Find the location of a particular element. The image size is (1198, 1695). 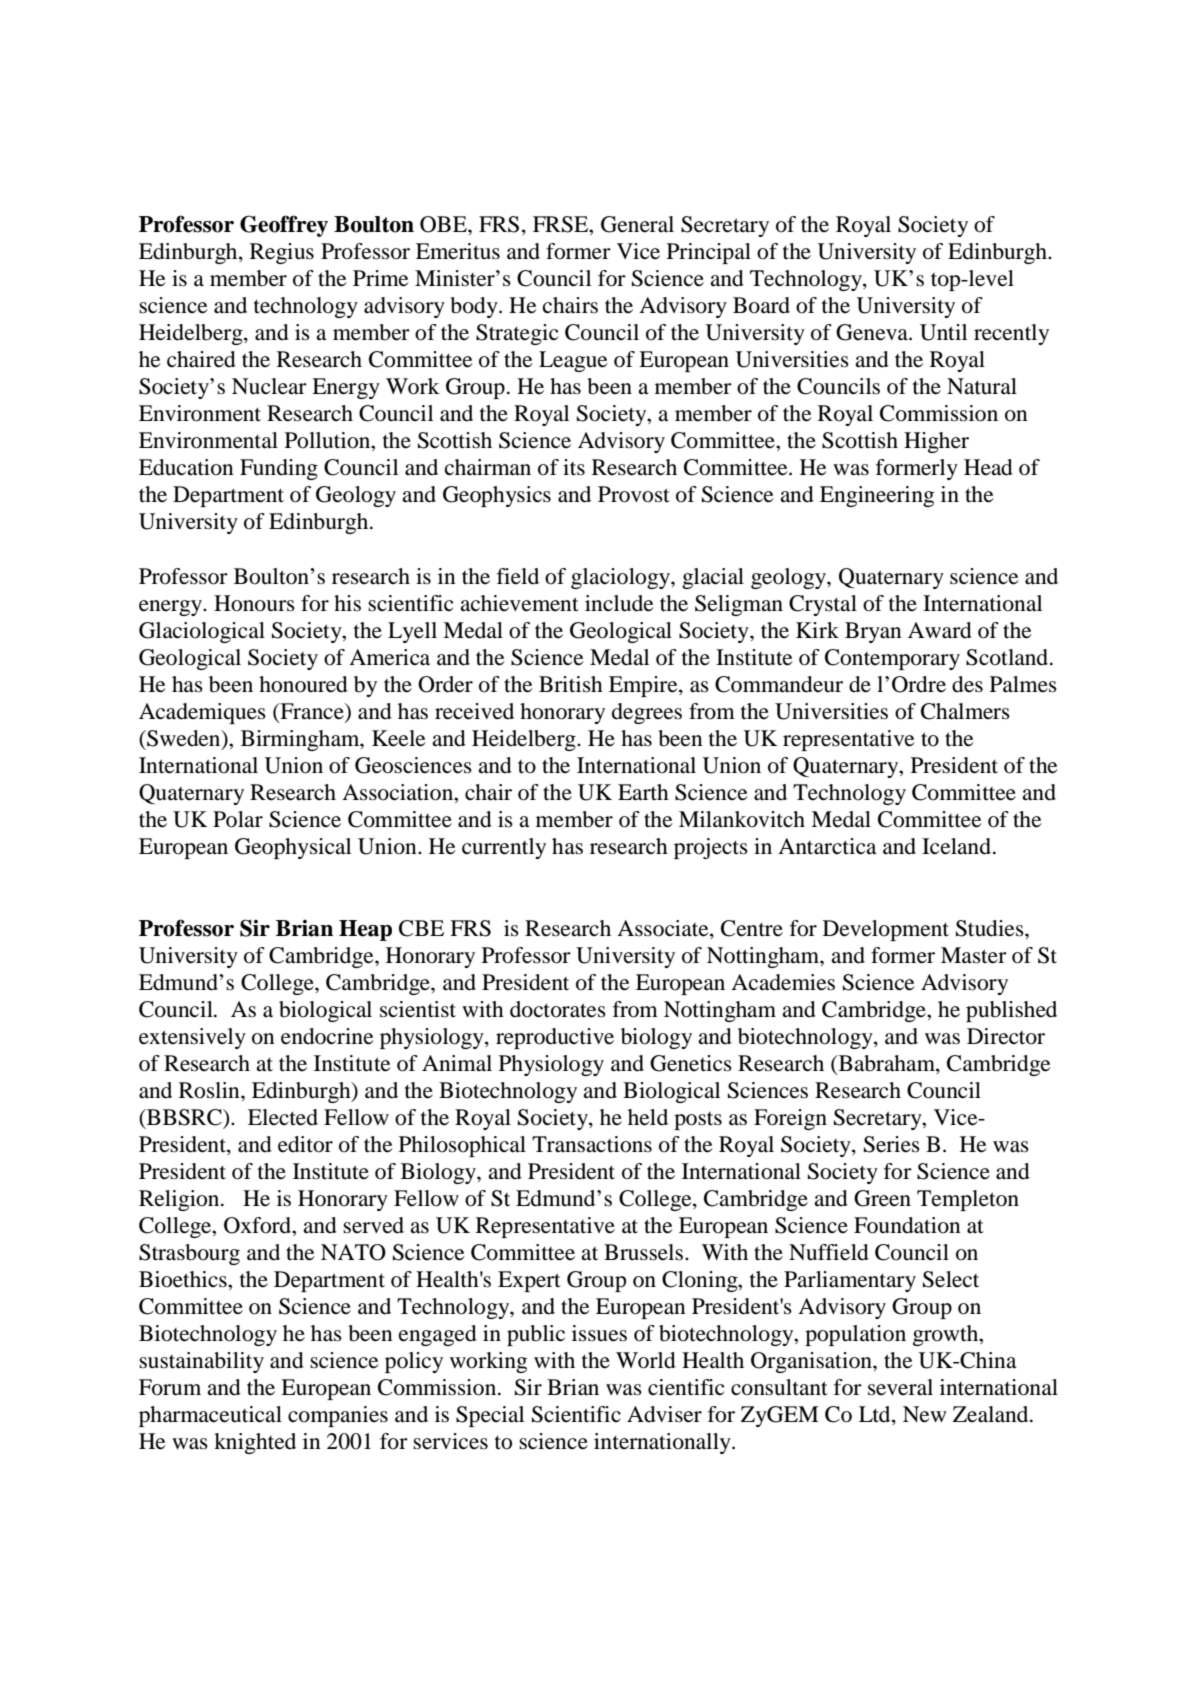

Honours is located at coordinates (254, 603).
